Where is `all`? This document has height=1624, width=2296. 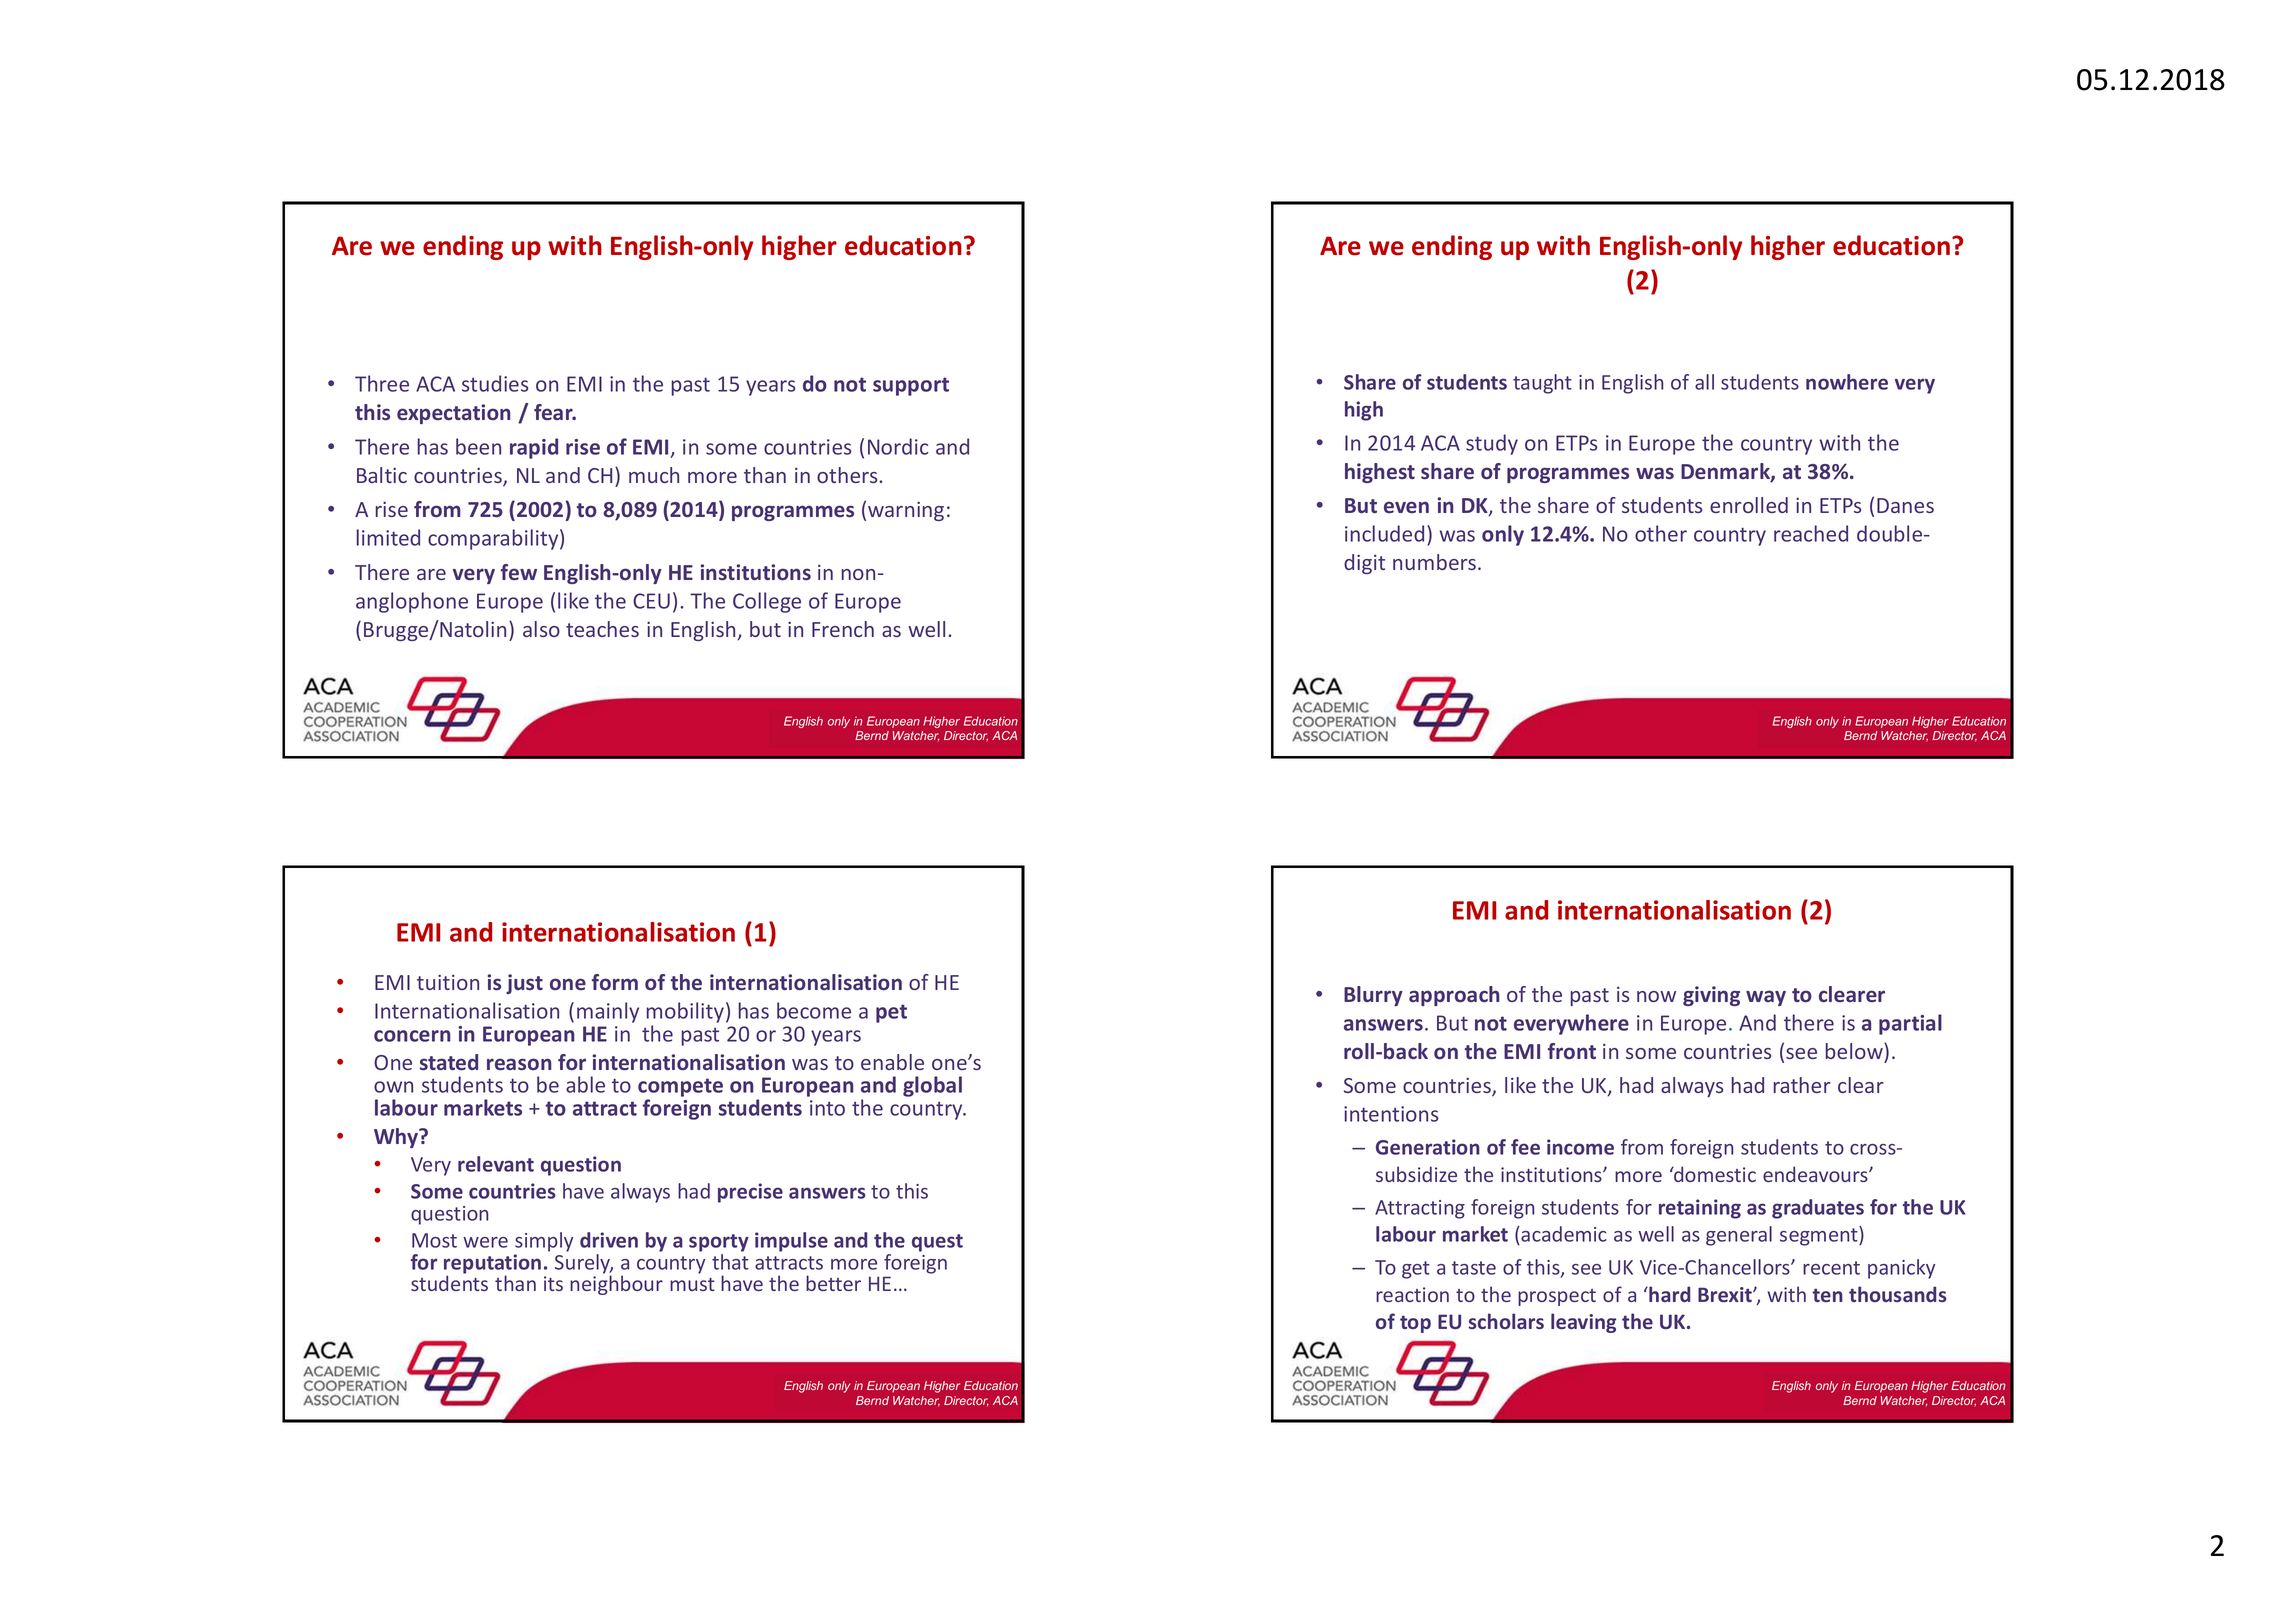
all is located at coordinates (1704, 382).
